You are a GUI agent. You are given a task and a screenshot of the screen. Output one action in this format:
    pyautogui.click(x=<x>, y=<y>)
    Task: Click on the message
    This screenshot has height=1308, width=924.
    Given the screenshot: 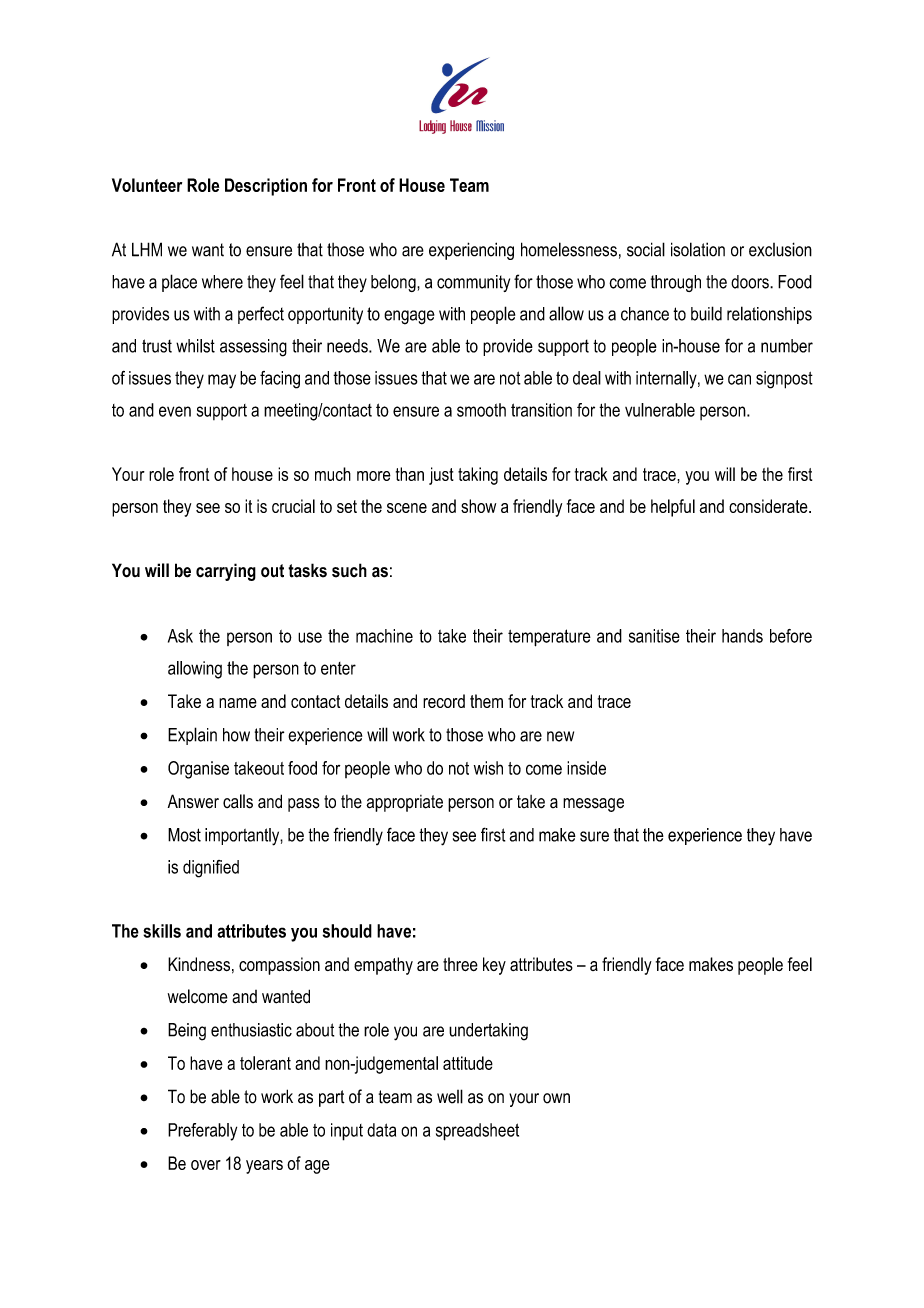 What is the action you would take?
    pyautogui.click(x=593, y=805)
